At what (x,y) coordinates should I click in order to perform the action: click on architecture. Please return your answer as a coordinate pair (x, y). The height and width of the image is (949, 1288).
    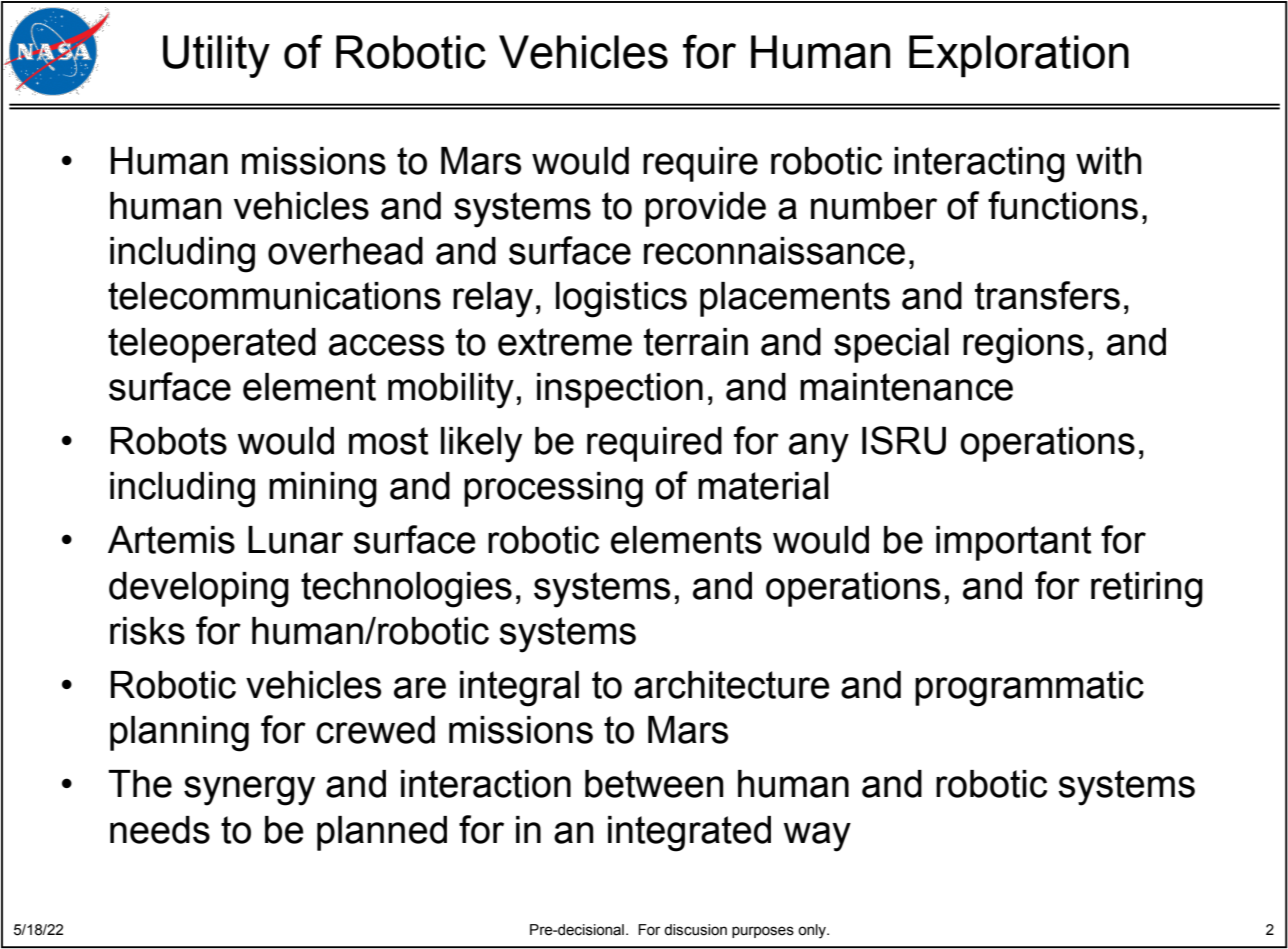
    Looking at the image, I should click on (732, 685).
